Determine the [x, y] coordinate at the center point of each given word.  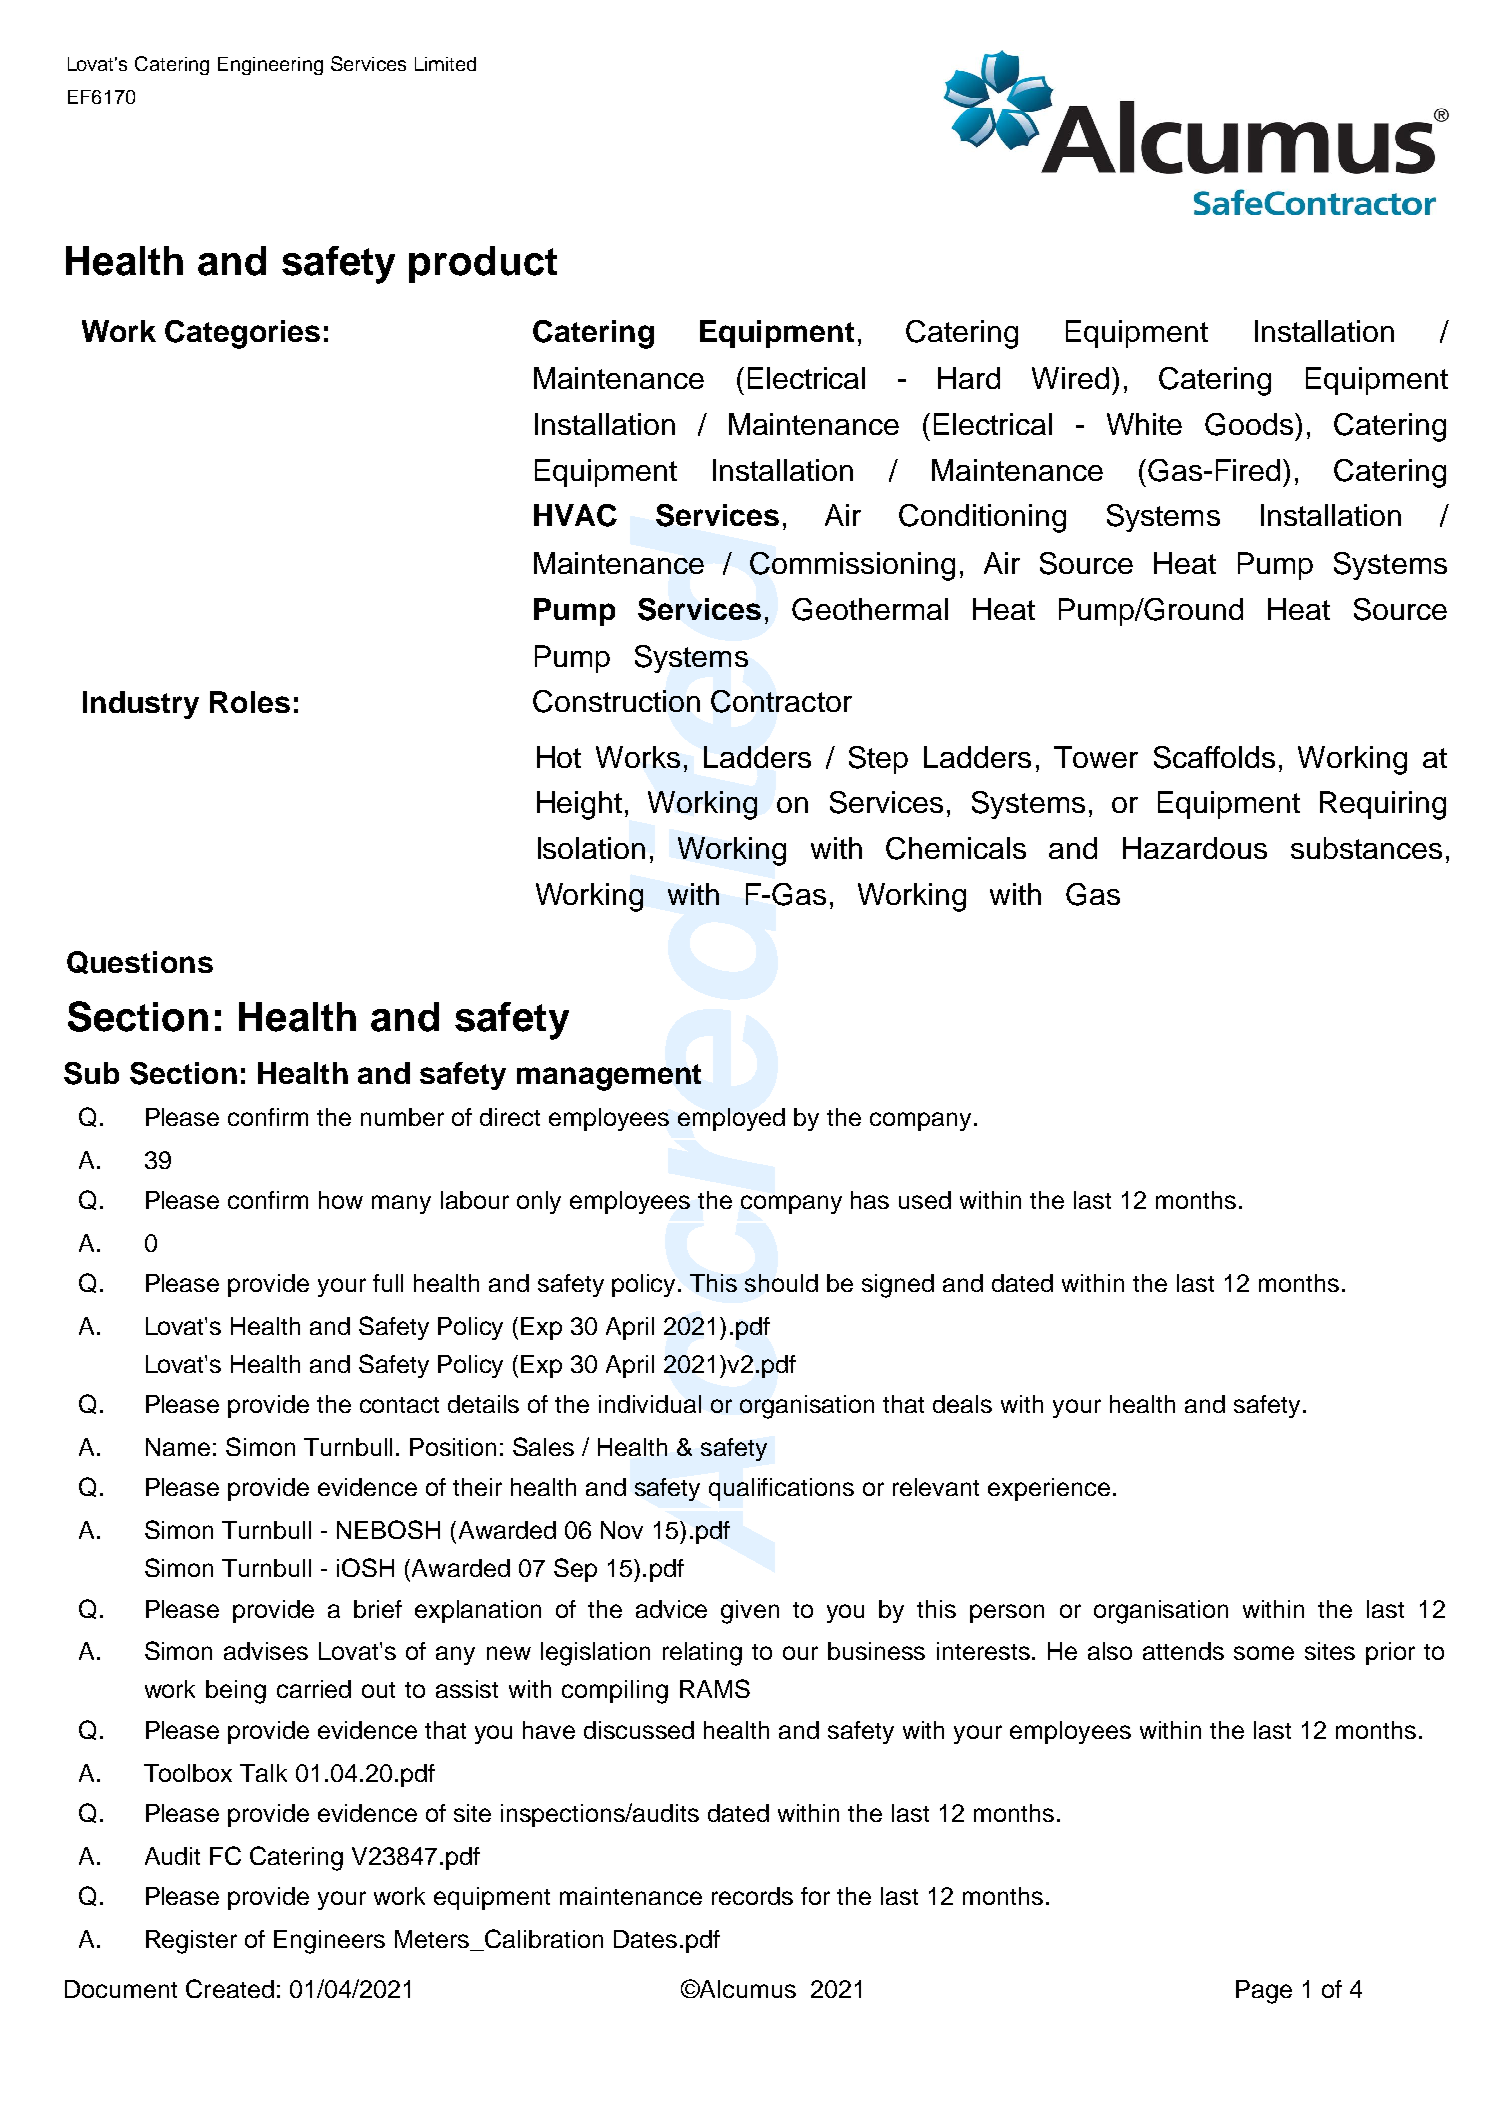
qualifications [781, 1489]
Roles [250, 702]
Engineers [329, 1942]
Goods [1249, 424]
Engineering [270, 66]
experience [1049, 1489]
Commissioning [852, 566]
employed [731, 1119]
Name [178, 1447]
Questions [140, 962]
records [752, 1896]
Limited [445, 64]
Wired [1070, 378]
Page [1264, 1992]
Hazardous [1195, 848]
